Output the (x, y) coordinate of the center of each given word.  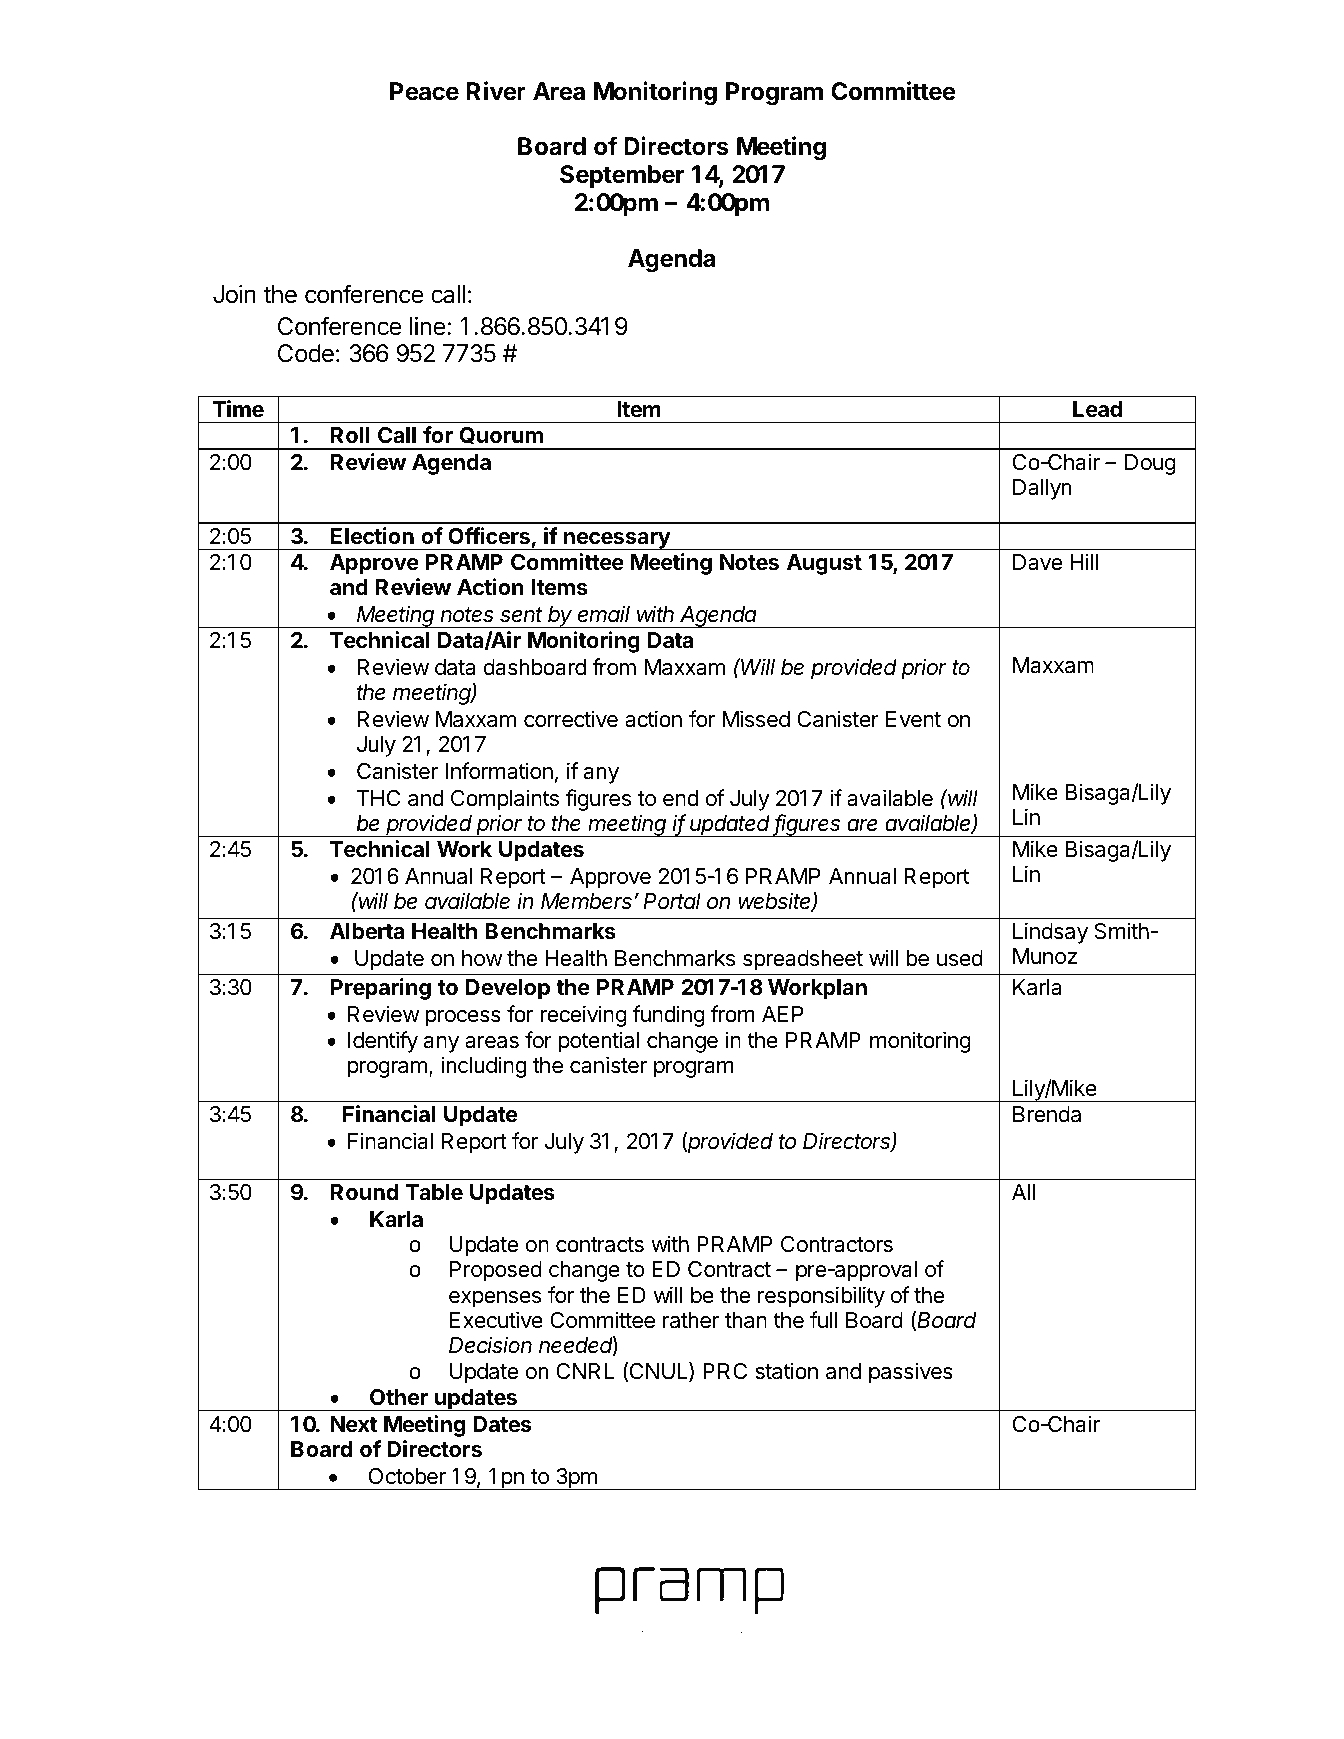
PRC (725, 1371)
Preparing (381, 989)
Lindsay (1050, 933)
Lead (1097, 409)
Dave (1037, 562)
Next (354, 1424)
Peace (424, 91)
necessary (617, 541)
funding (669, 1016)
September (622, 176)
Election (372, 535)
